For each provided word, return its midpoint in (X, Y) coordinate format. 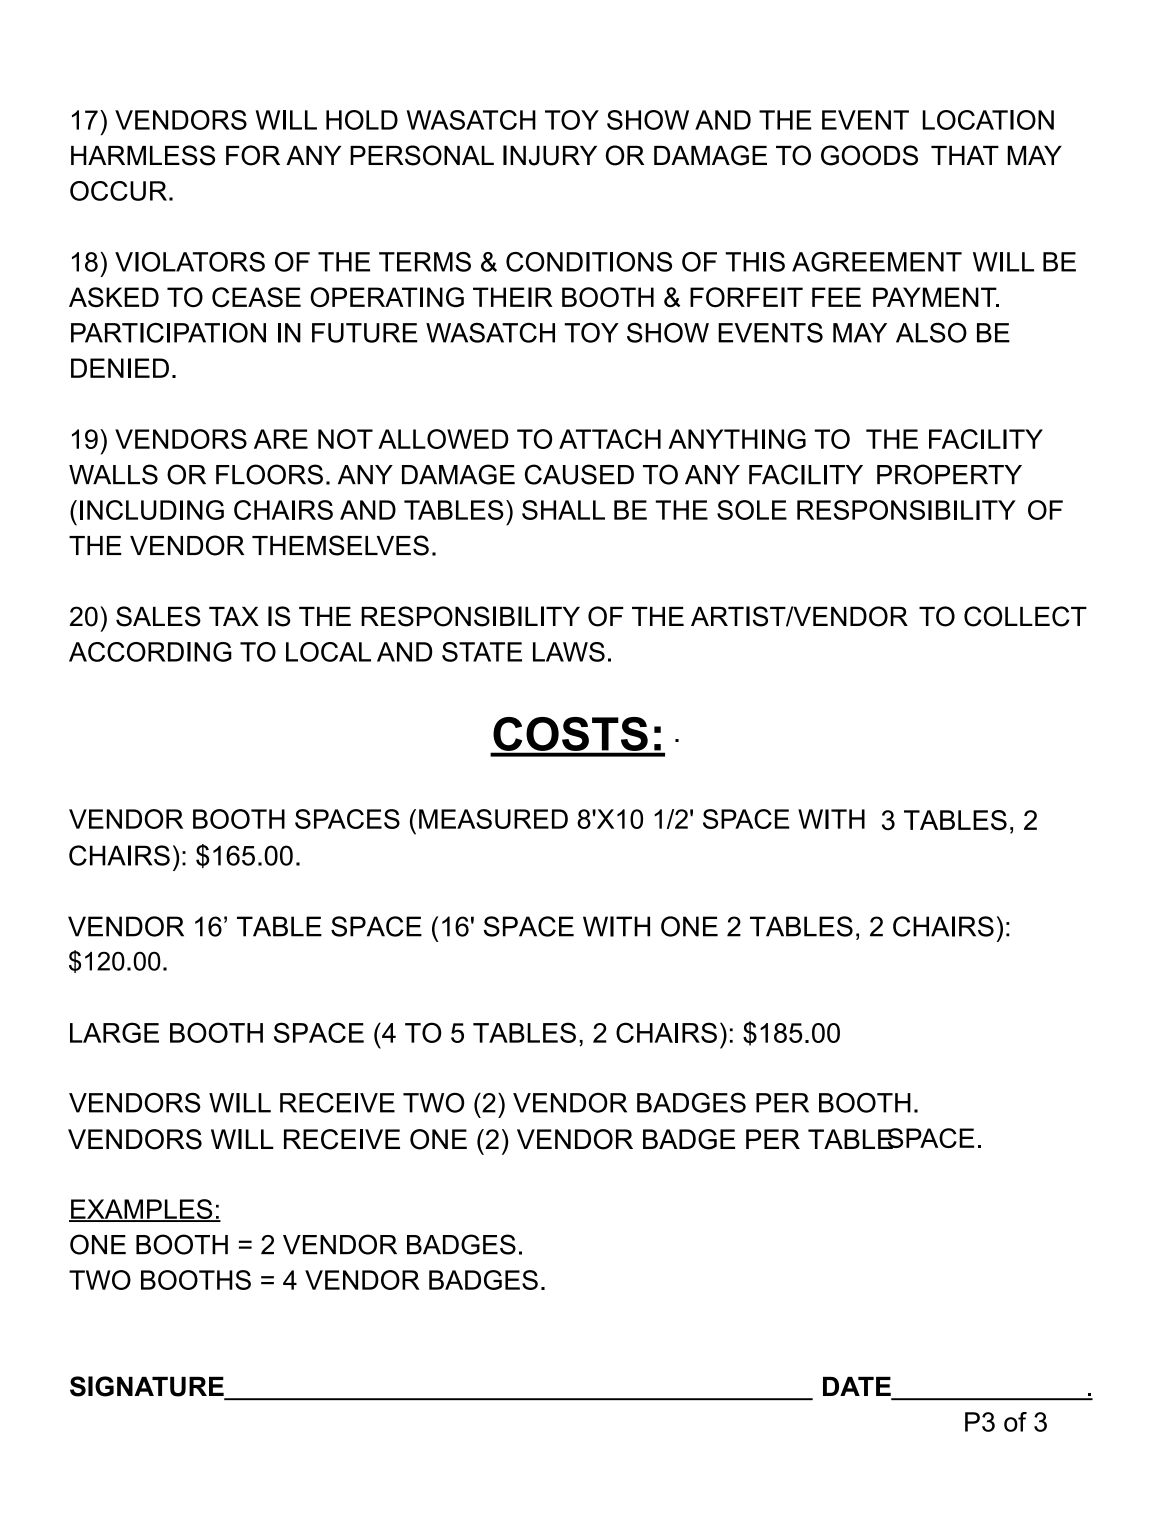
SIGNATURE (148, 1387)
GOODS (869, 155)
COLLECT (1025, 616)
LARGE (114, 1032)
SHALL (563, 510)
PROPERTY (949, 474)
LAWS (569, 652)
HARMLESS (143, 155)
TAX (234, 616)
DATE (857, 1386)
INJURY (550, 155)
